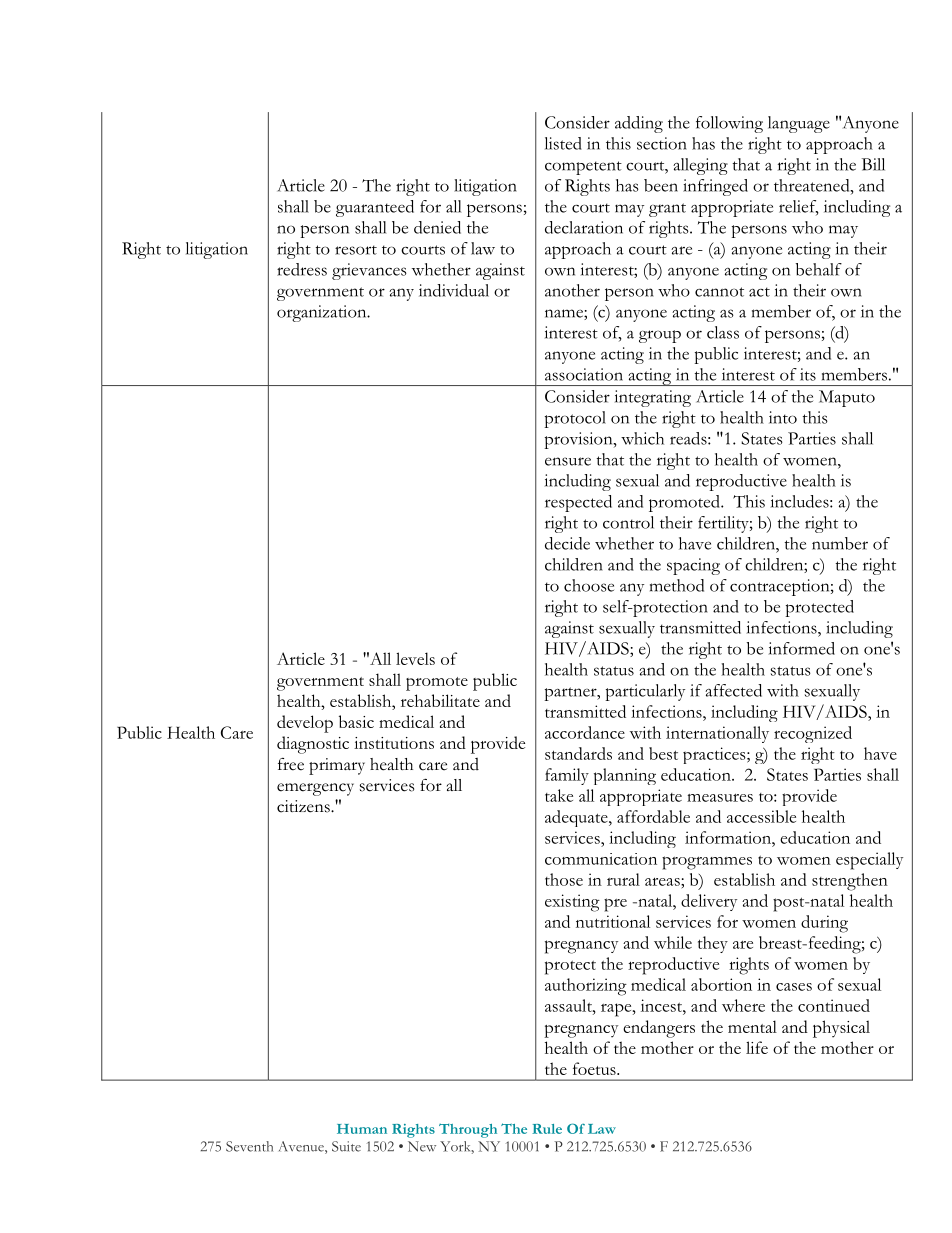  I want to click on guaranteed, so click(375, 208).
